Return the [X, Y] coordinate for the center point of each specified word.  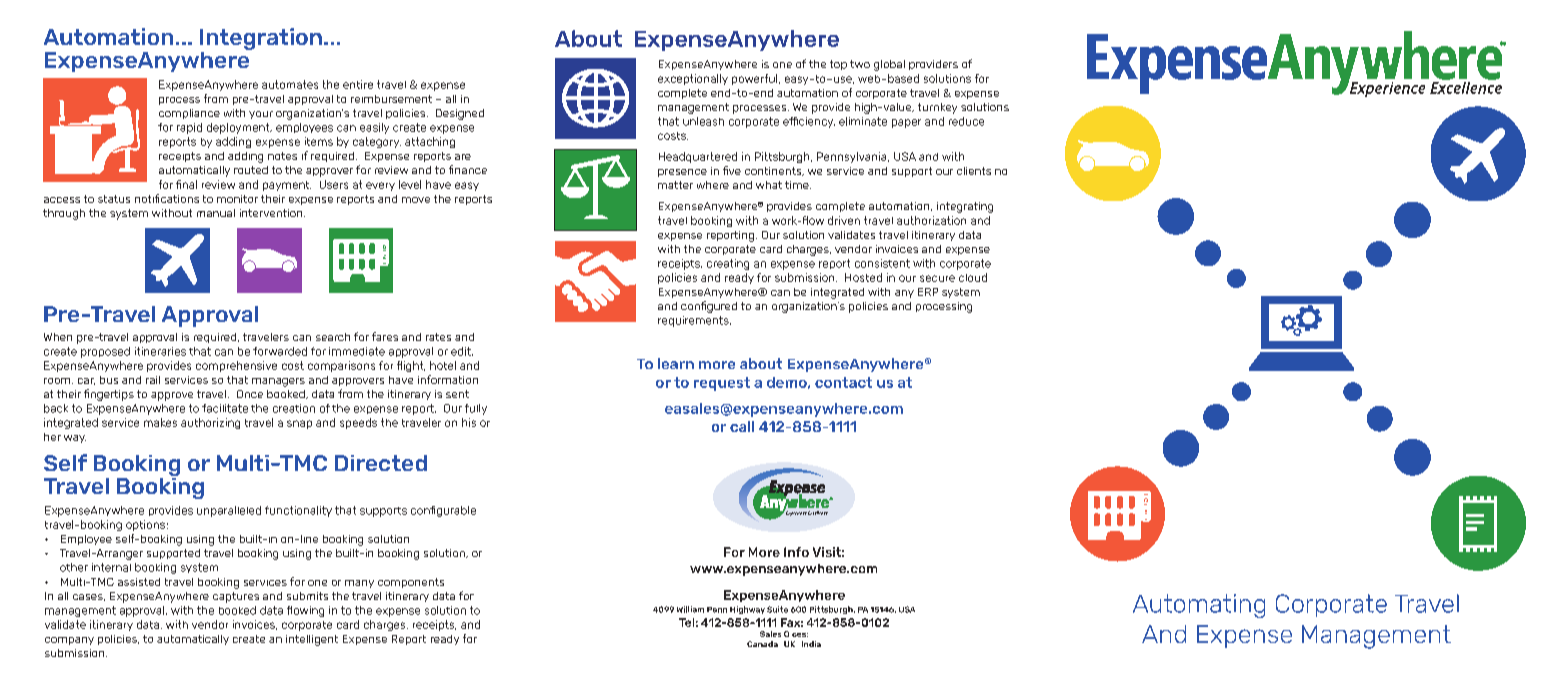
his [469, 422]
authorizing [210, 423]
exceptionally [693, 79]
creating [728, 264]
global [889, 65]
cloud [973, 277]
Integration [261, 39]
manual [216, 213]
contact [843, 382]
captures [236, 597]
